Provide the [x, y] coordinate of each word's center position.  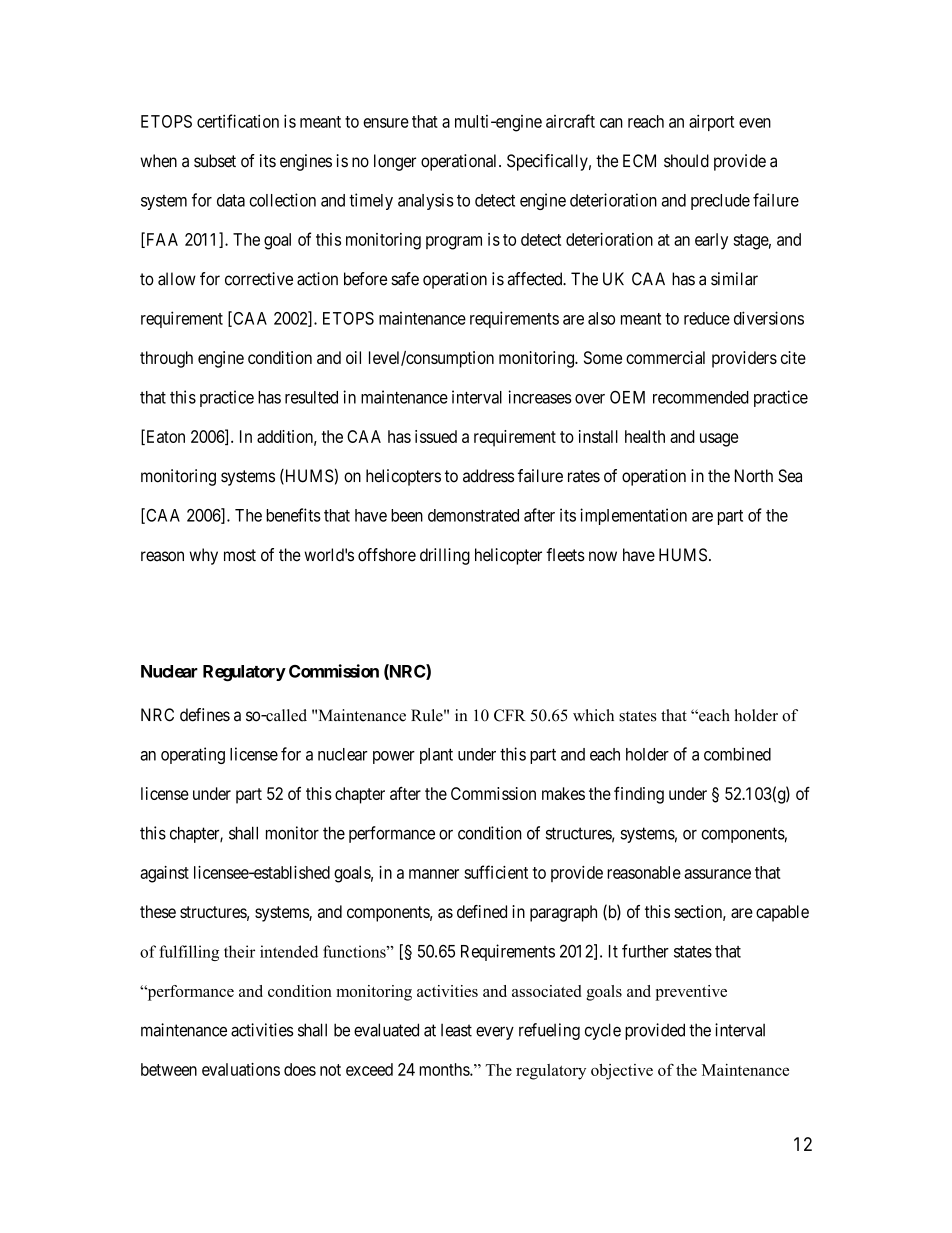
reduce [707, 318]
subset [215, 161]
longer [395, 162]
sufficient [496, 872]
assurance [717, 874]
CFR [510, 715]
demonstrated [473, 515]
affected [536, 279]
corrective [259, 279]
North [754, 476]
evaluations [241, 1069]
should [686, 161]
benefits [293, 515]
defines [205, 715]
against [164, 874]
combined [737, 754]
